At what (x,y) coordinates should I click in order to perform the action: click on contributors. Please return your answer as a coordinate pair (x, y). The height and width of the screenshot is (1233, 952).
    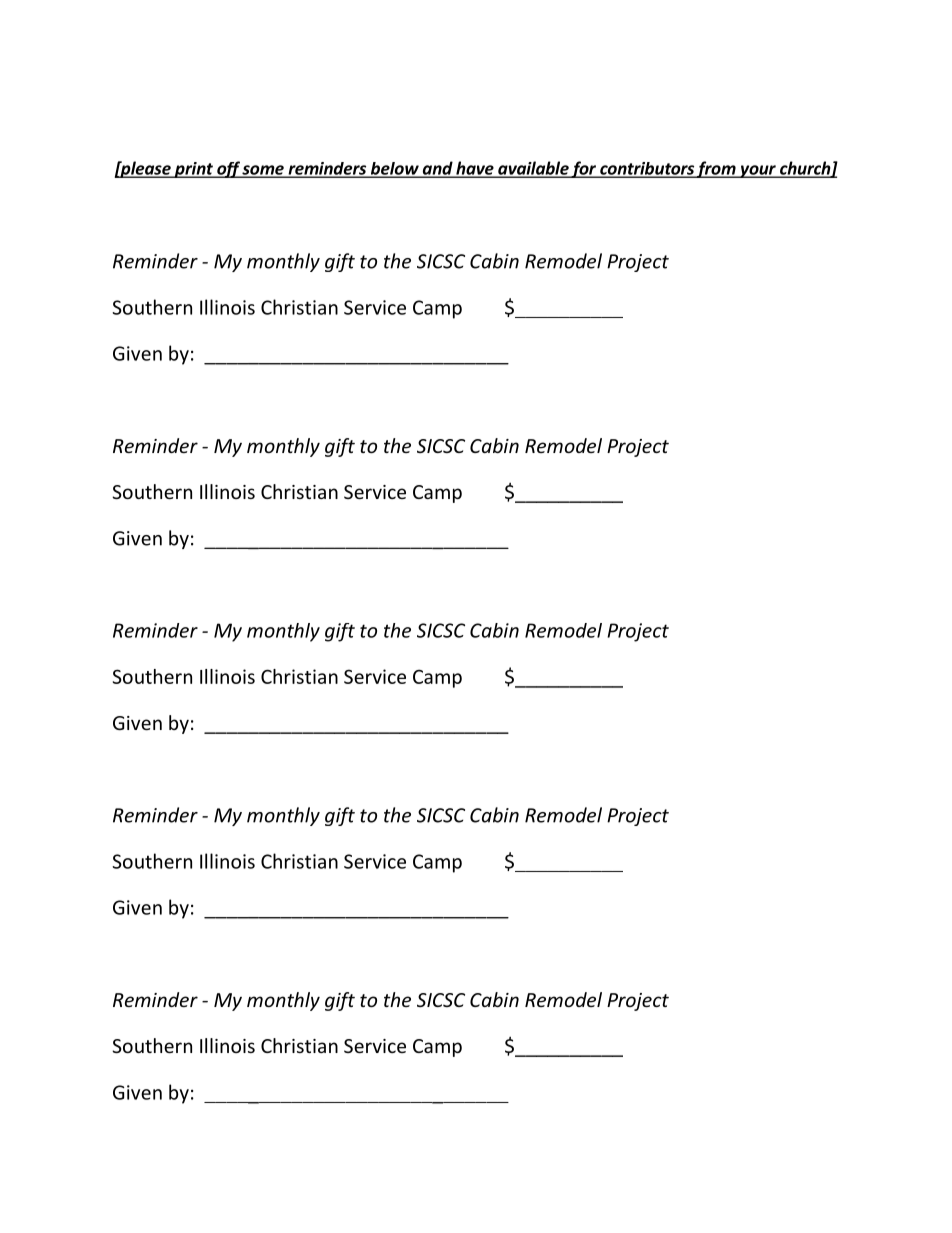
    Looking at the image, I should click on (647, 169).
